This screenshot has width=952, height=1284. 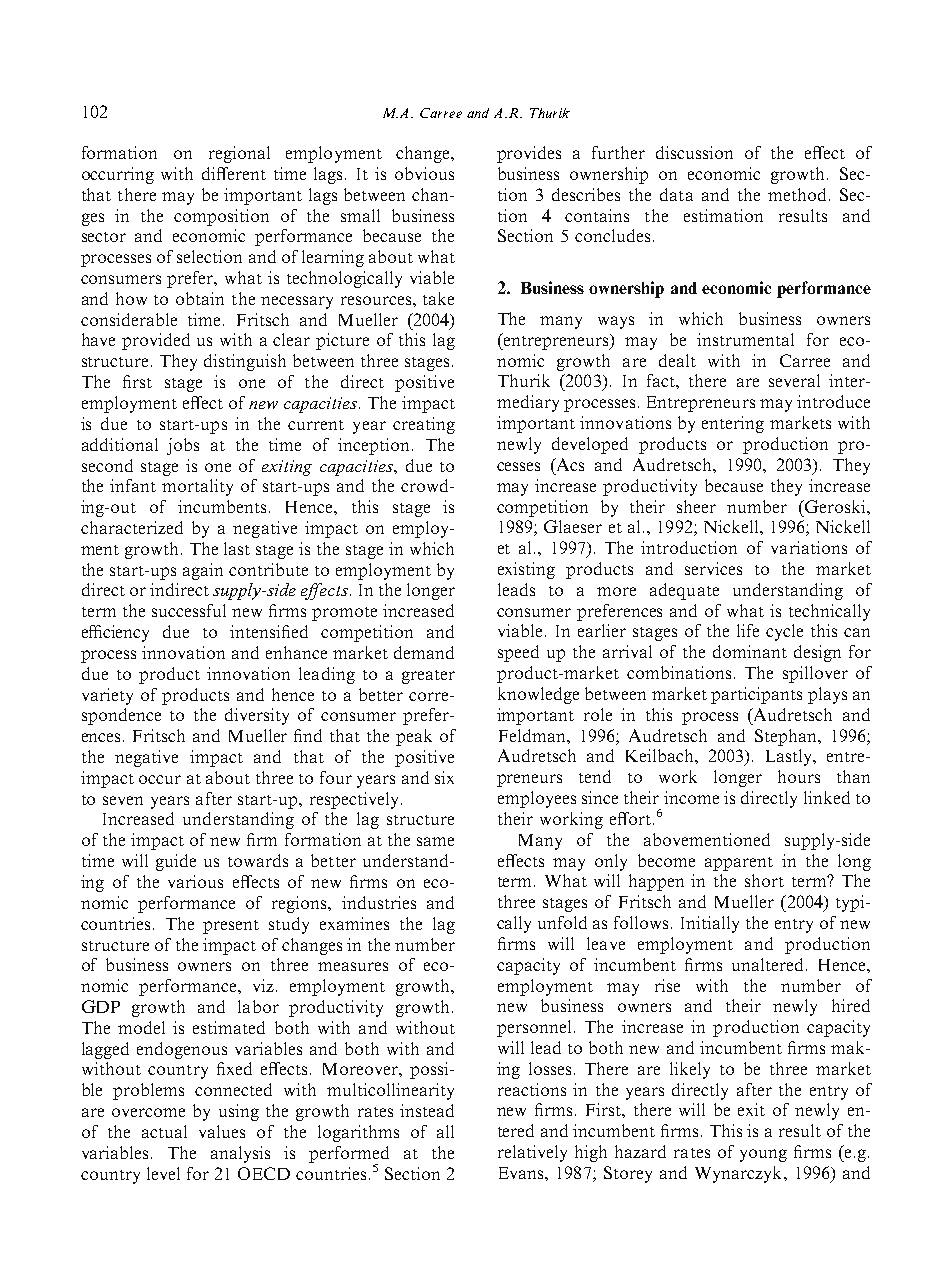 What do you see at coordinates (197, 487) in the screenshot?
I see `mortality` at bounding box center [197, 487].
